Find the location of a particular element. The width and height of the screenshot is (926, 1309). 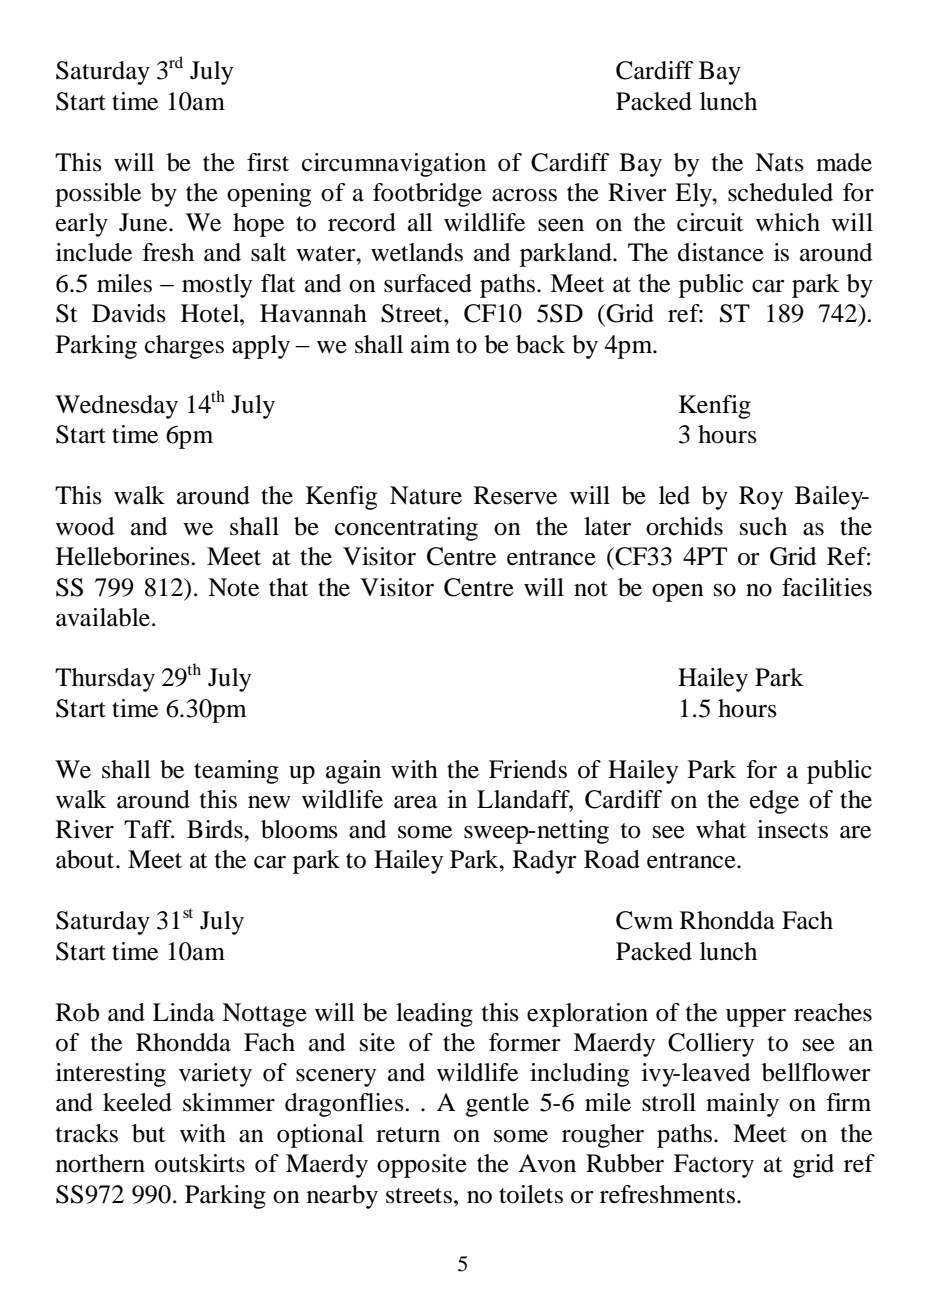

facilities is located at coordinates (827, 587).
